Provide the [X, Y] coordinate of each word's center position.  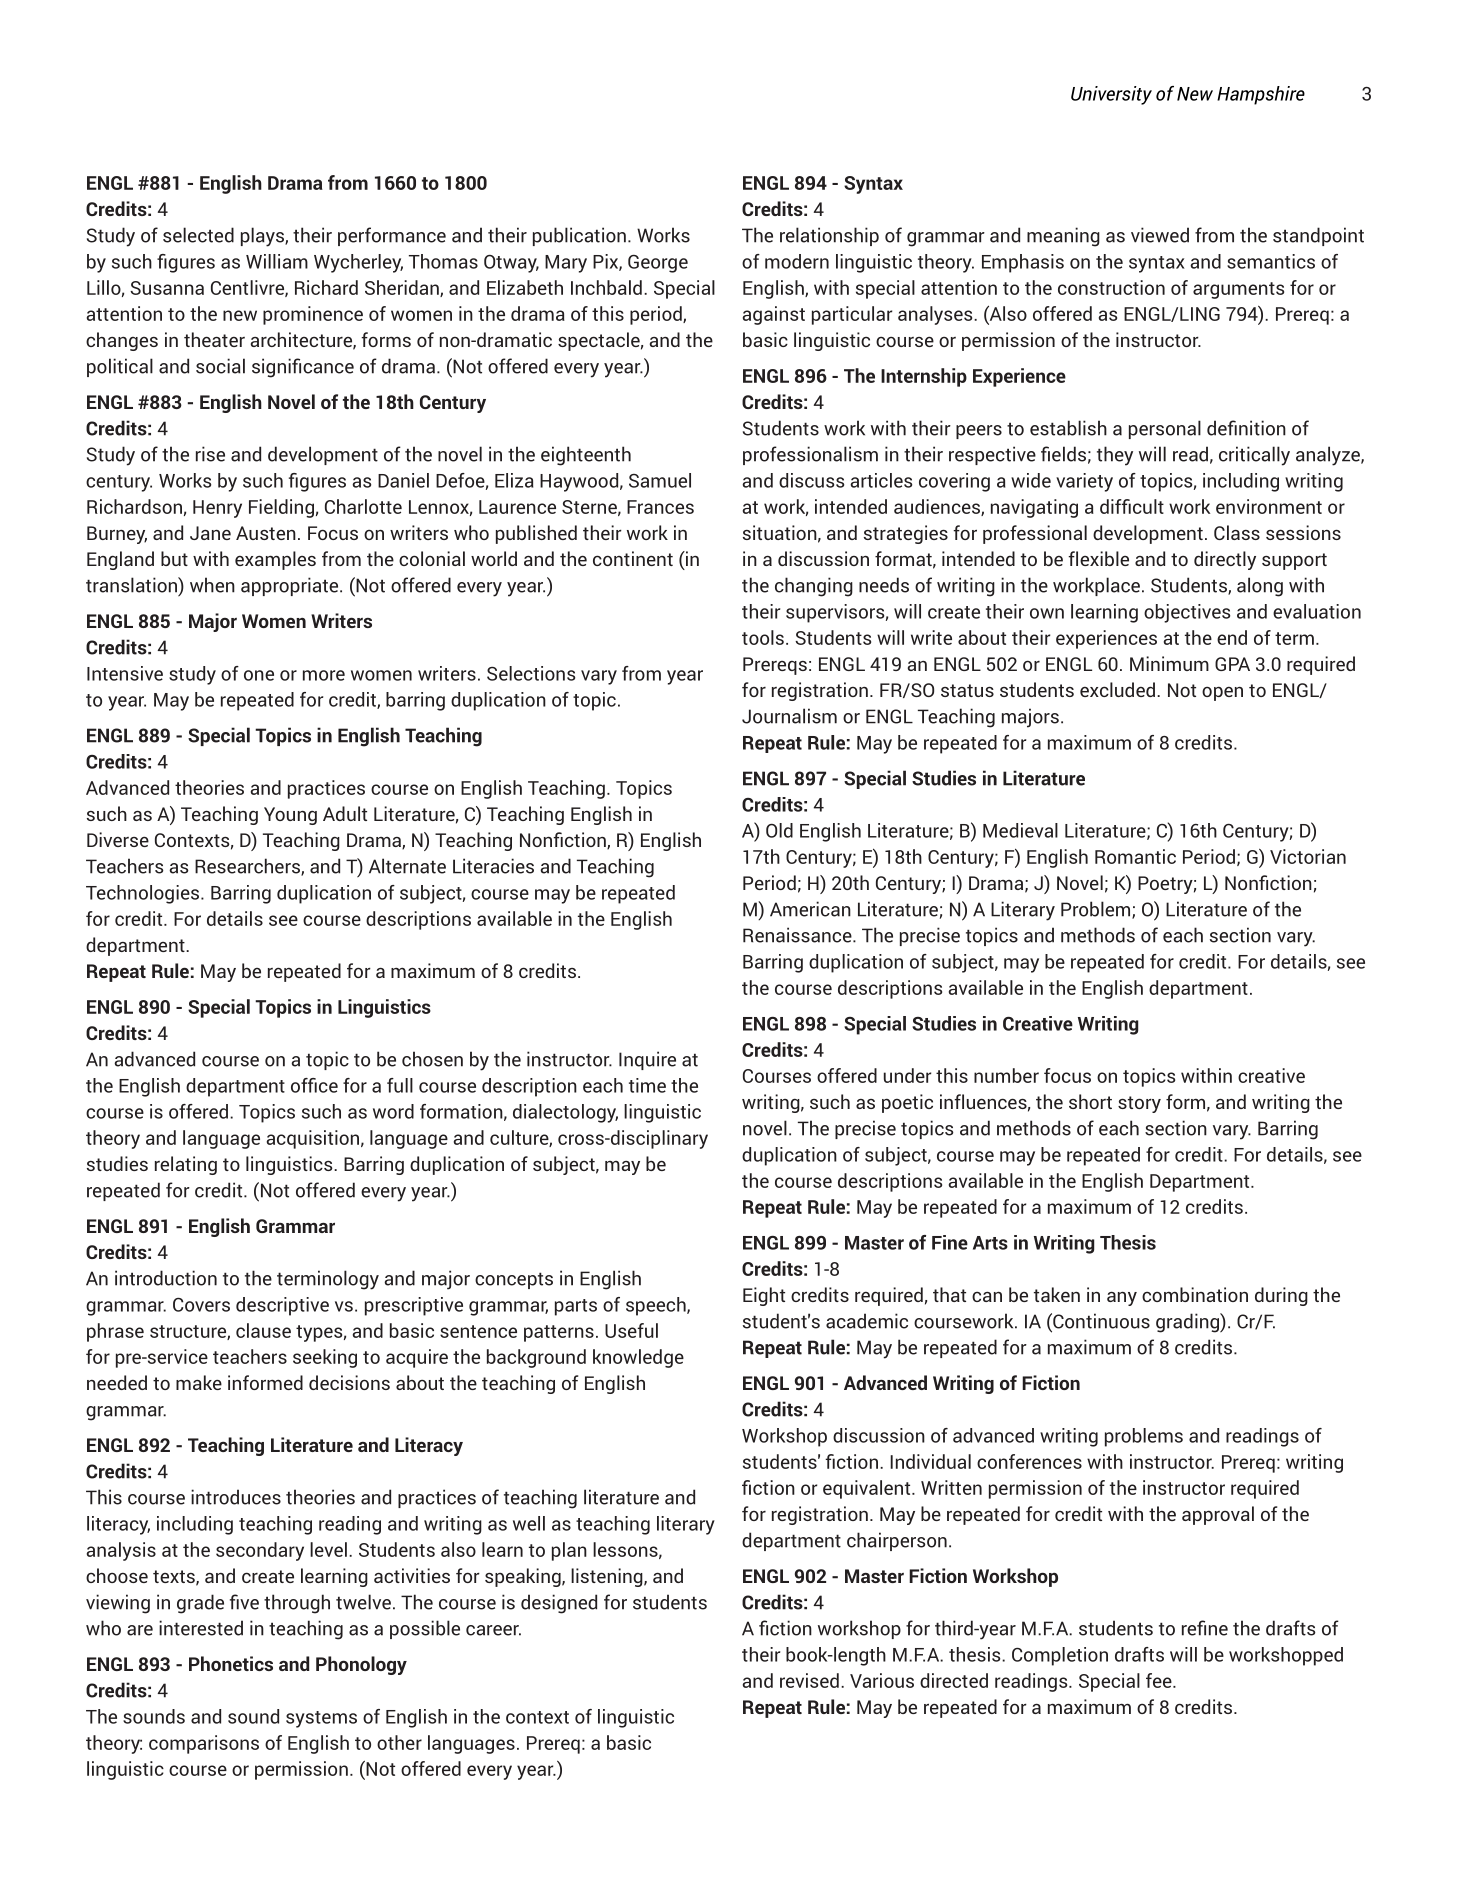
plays [263, 237]
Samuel [660, 480]
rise [210, 454]
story [1139, 1104]
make [199, 1382]
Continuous [1100, 1322]
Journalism [789, 716]
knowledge [638, 1358]
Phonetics [231, 1663]
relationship [829, 236]
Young [290, 816]
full [400, 1085]
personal [1165, 429]
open [1222, 694]
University [1111, 95]
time [647, 1085]
